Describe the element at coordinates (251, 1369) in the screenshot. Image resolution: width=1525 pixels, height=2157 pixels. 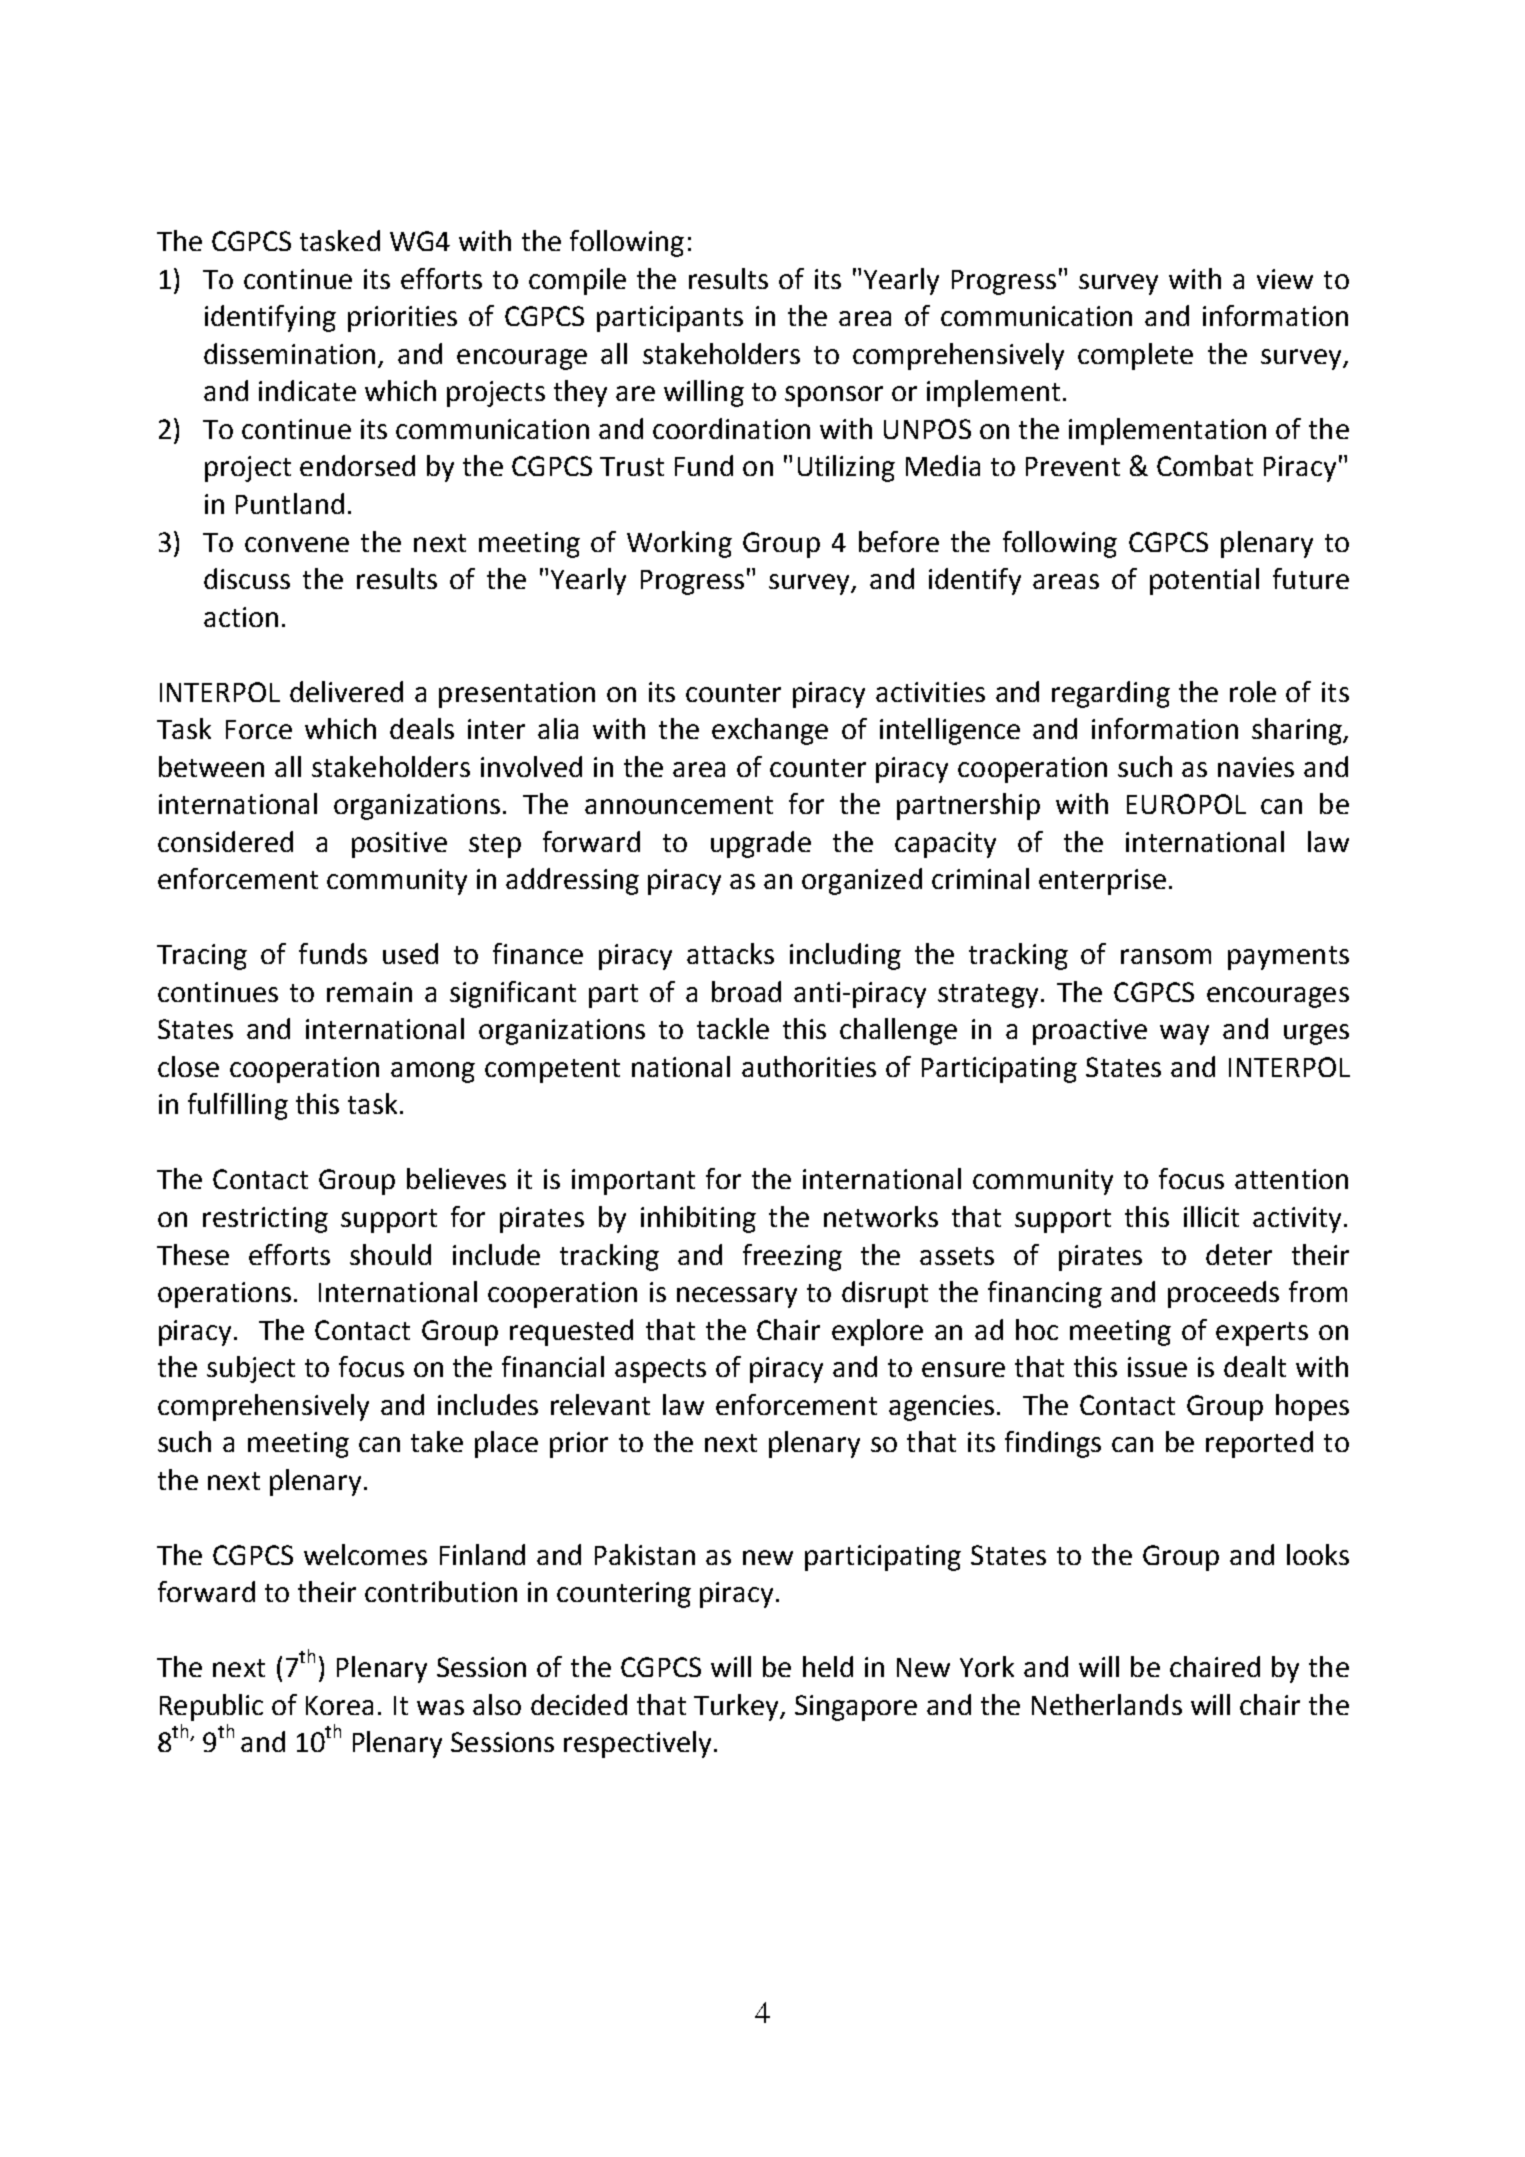
I see `subject` at that location.
